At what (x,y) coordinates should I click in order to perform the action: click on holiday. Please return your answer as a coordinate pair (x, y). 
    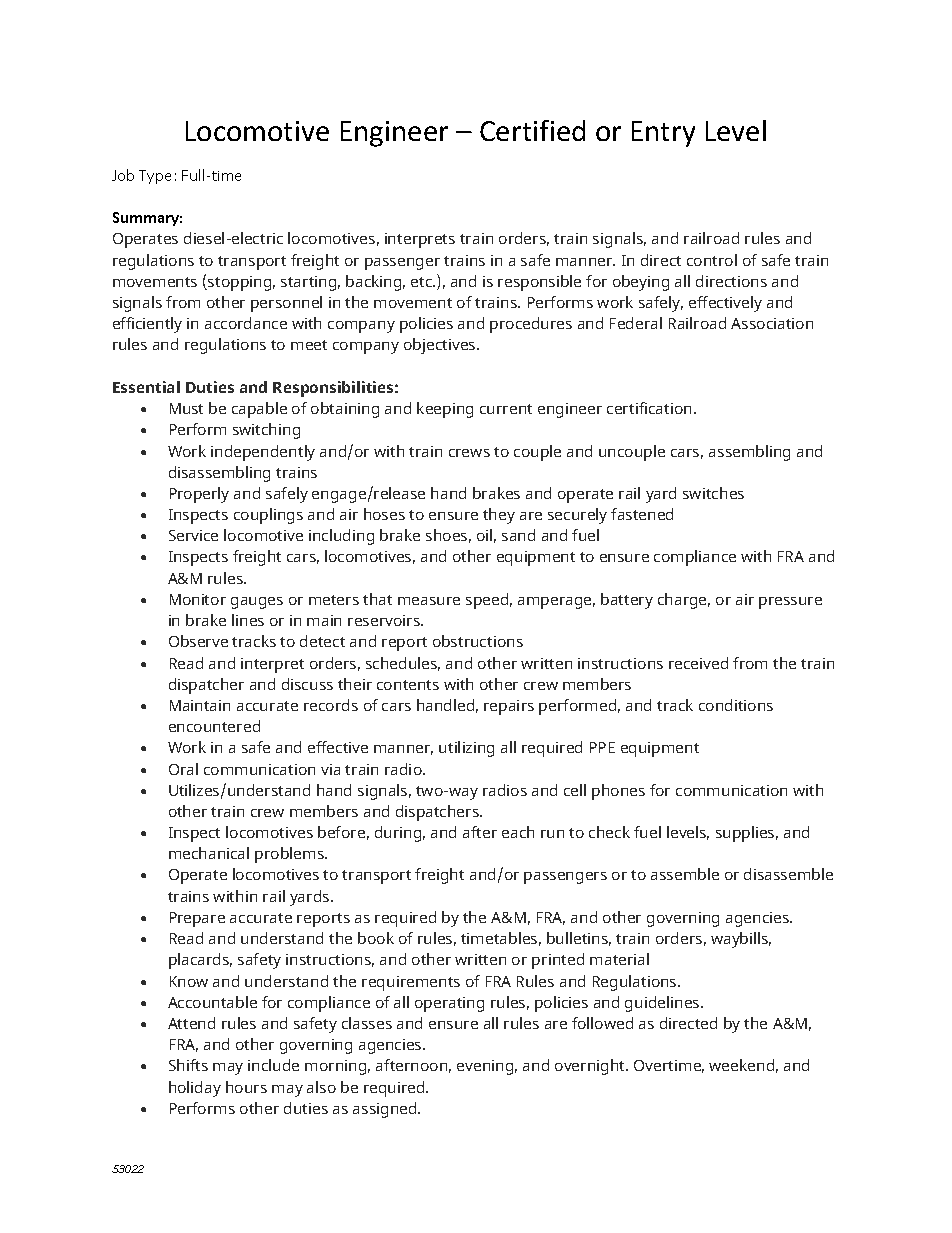
    Looking at the image, I should click on (195, 1089).
